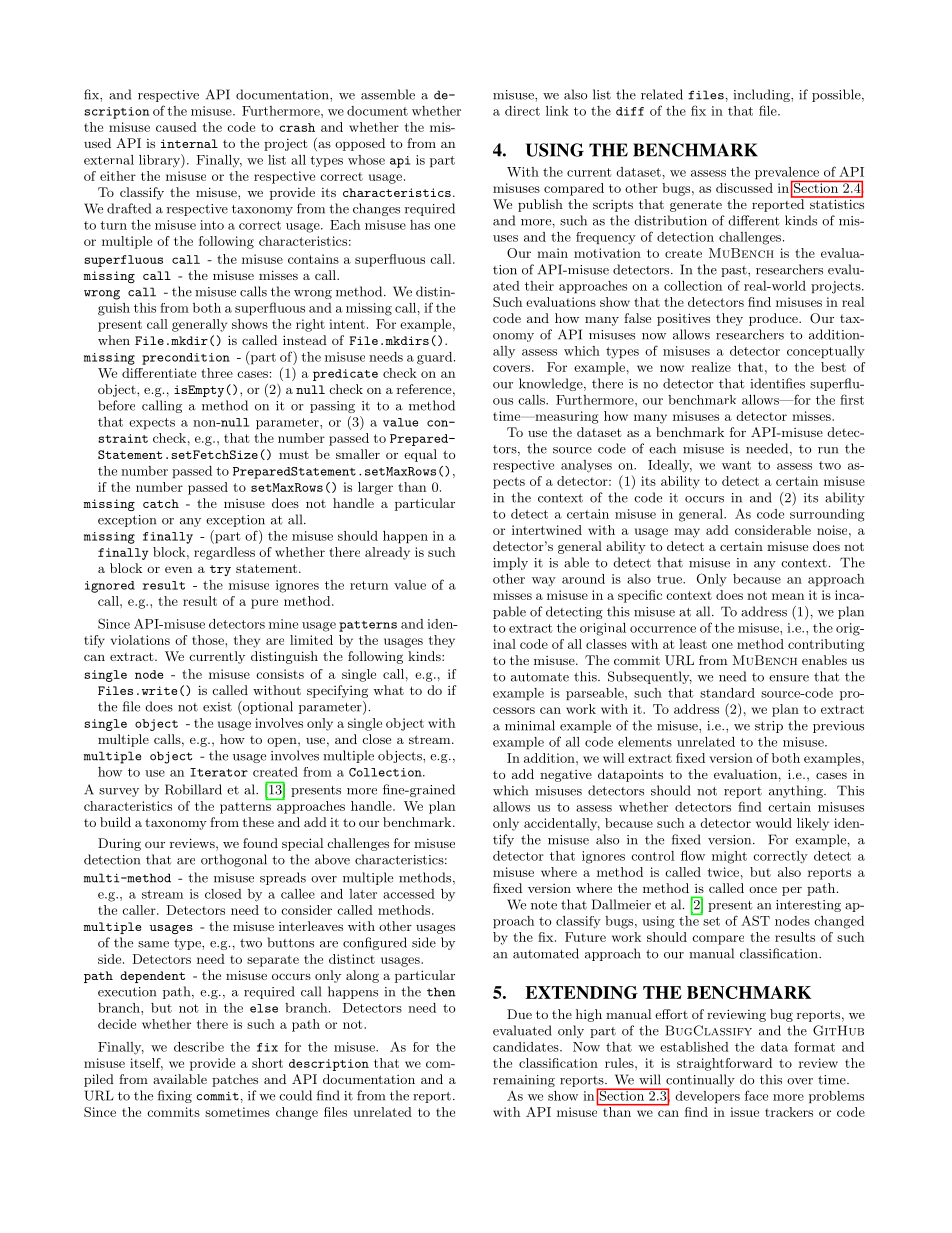  I want to click on minimal, so click(530, 725).
